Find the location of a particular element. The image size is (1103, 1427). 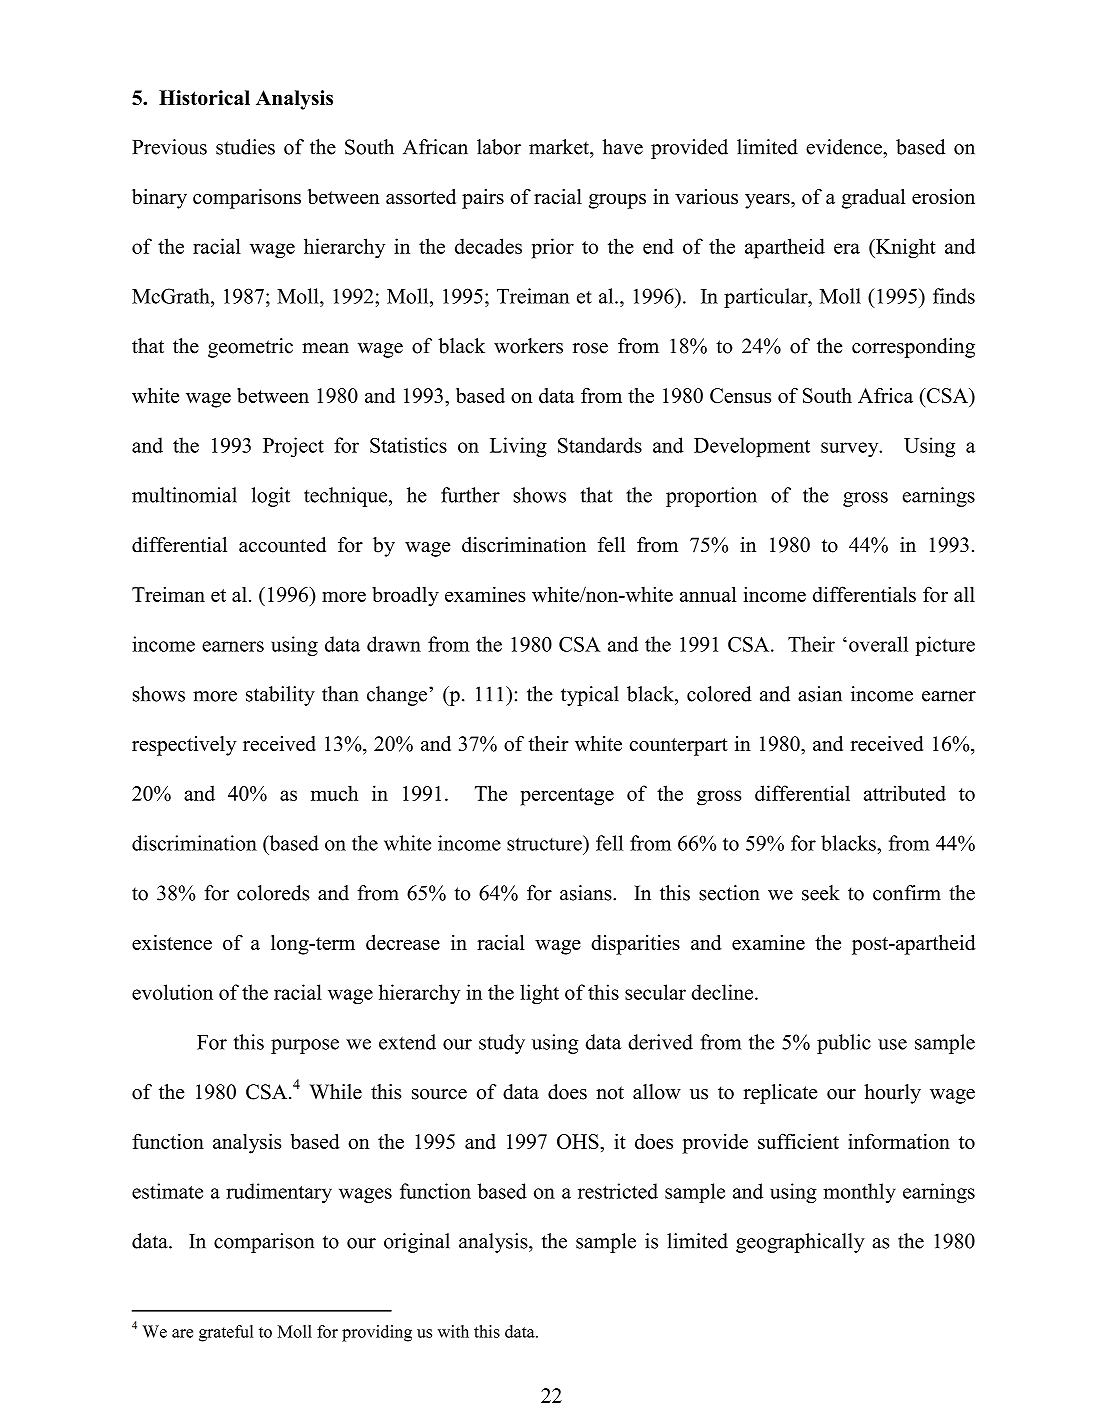

survey is located at coordinates (851, 449).
